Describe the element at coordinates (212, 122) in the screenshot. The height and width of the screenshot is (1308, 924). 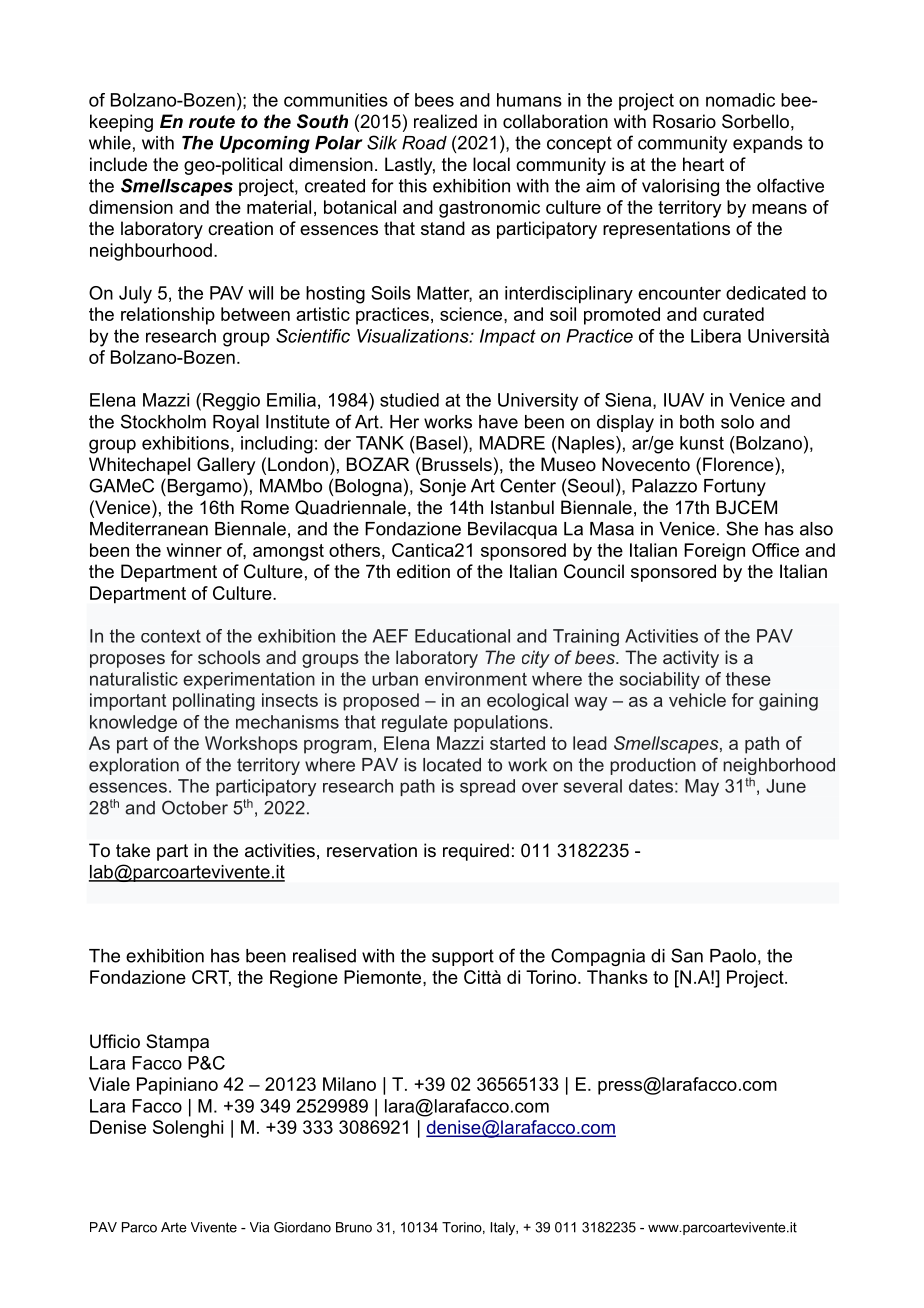
I see `route` at that location.
